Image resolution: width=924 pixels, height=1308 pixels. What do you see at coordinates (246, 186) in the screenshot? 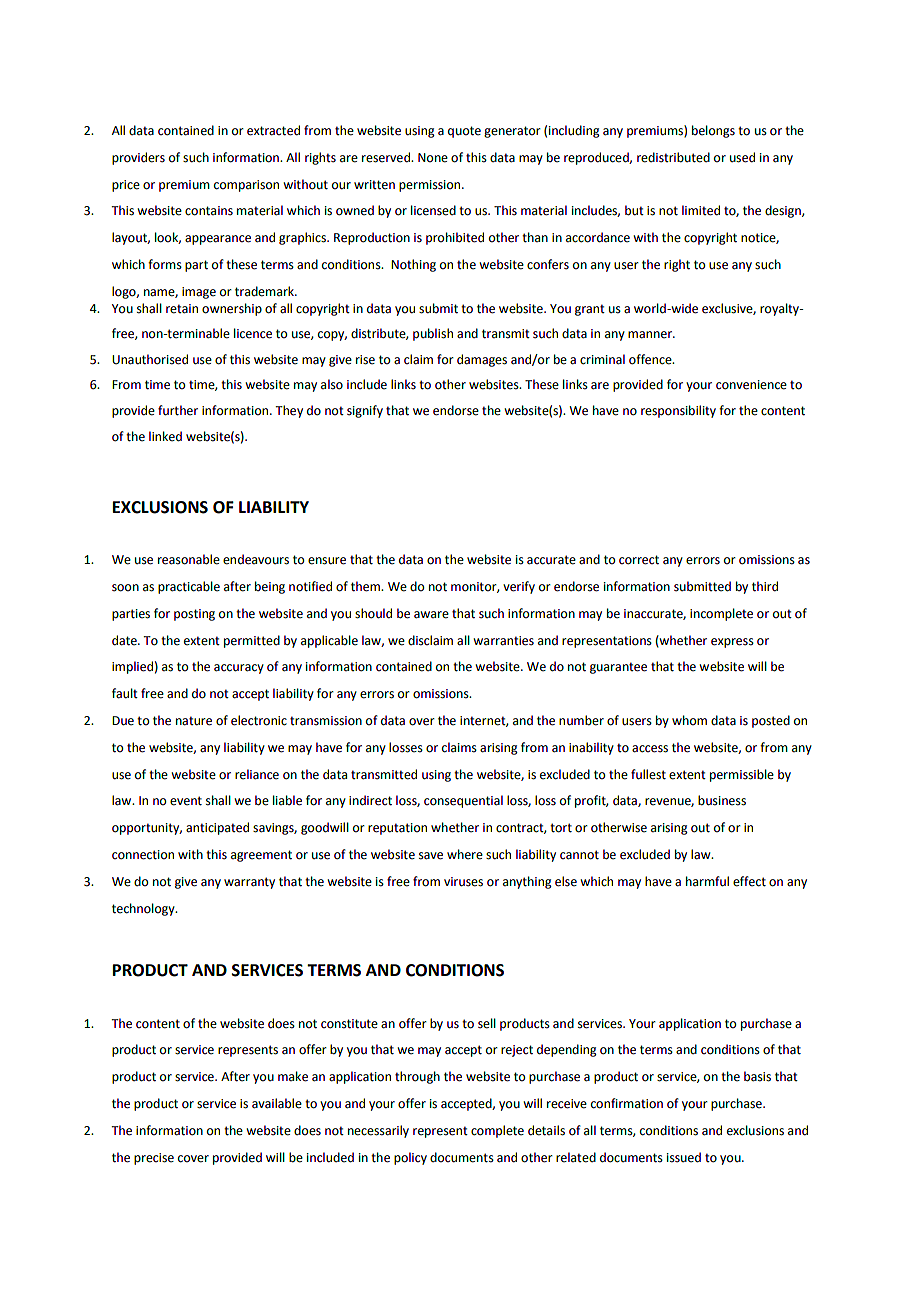
I see `comparison` at bounding box center [246, 186].
